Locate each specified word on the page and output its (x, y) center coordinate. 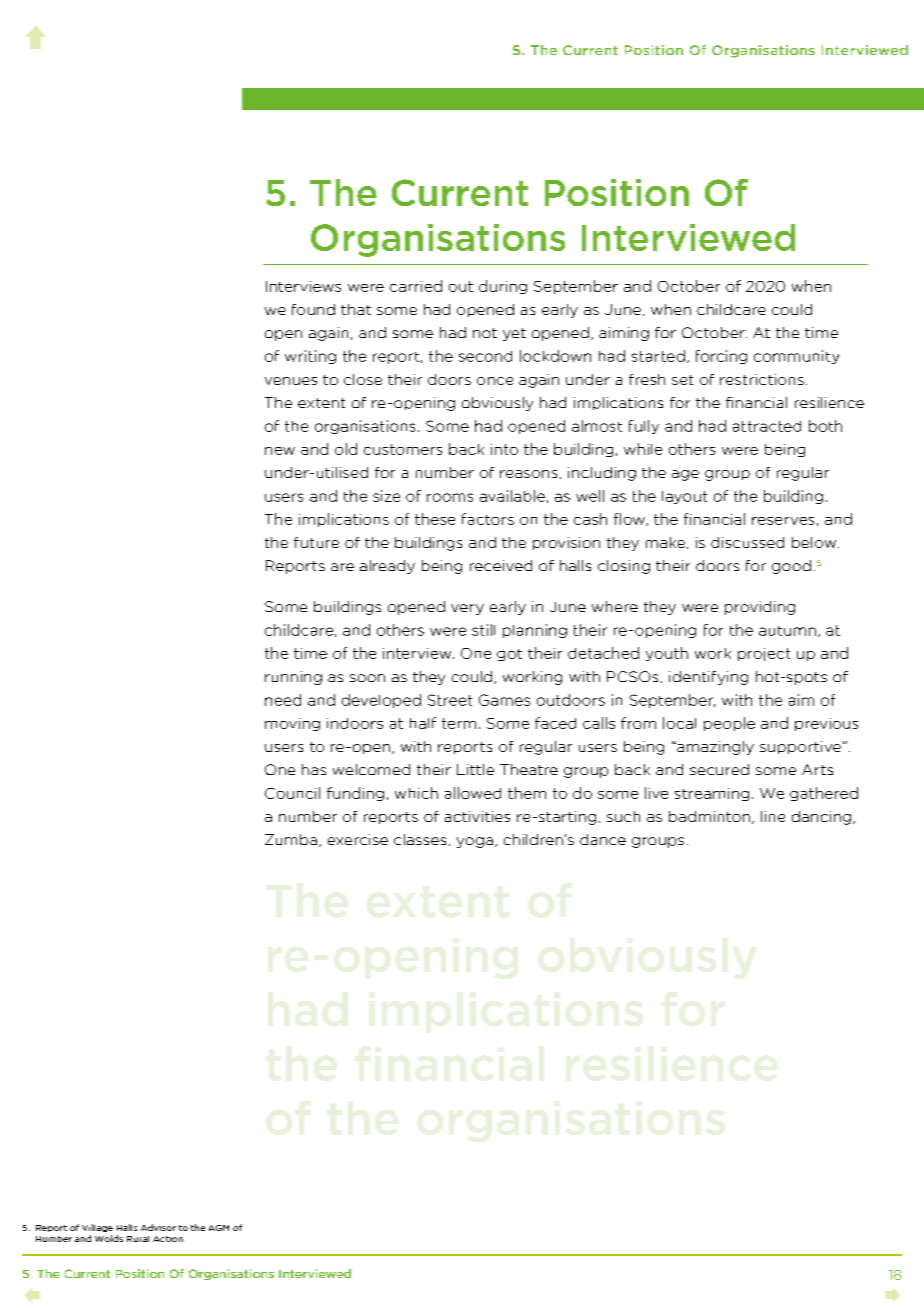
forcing (721, 357)
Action (168, 1239)
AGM (219, 1228)
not (485, 333)
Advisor (158, 1227)
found (313, 309)
